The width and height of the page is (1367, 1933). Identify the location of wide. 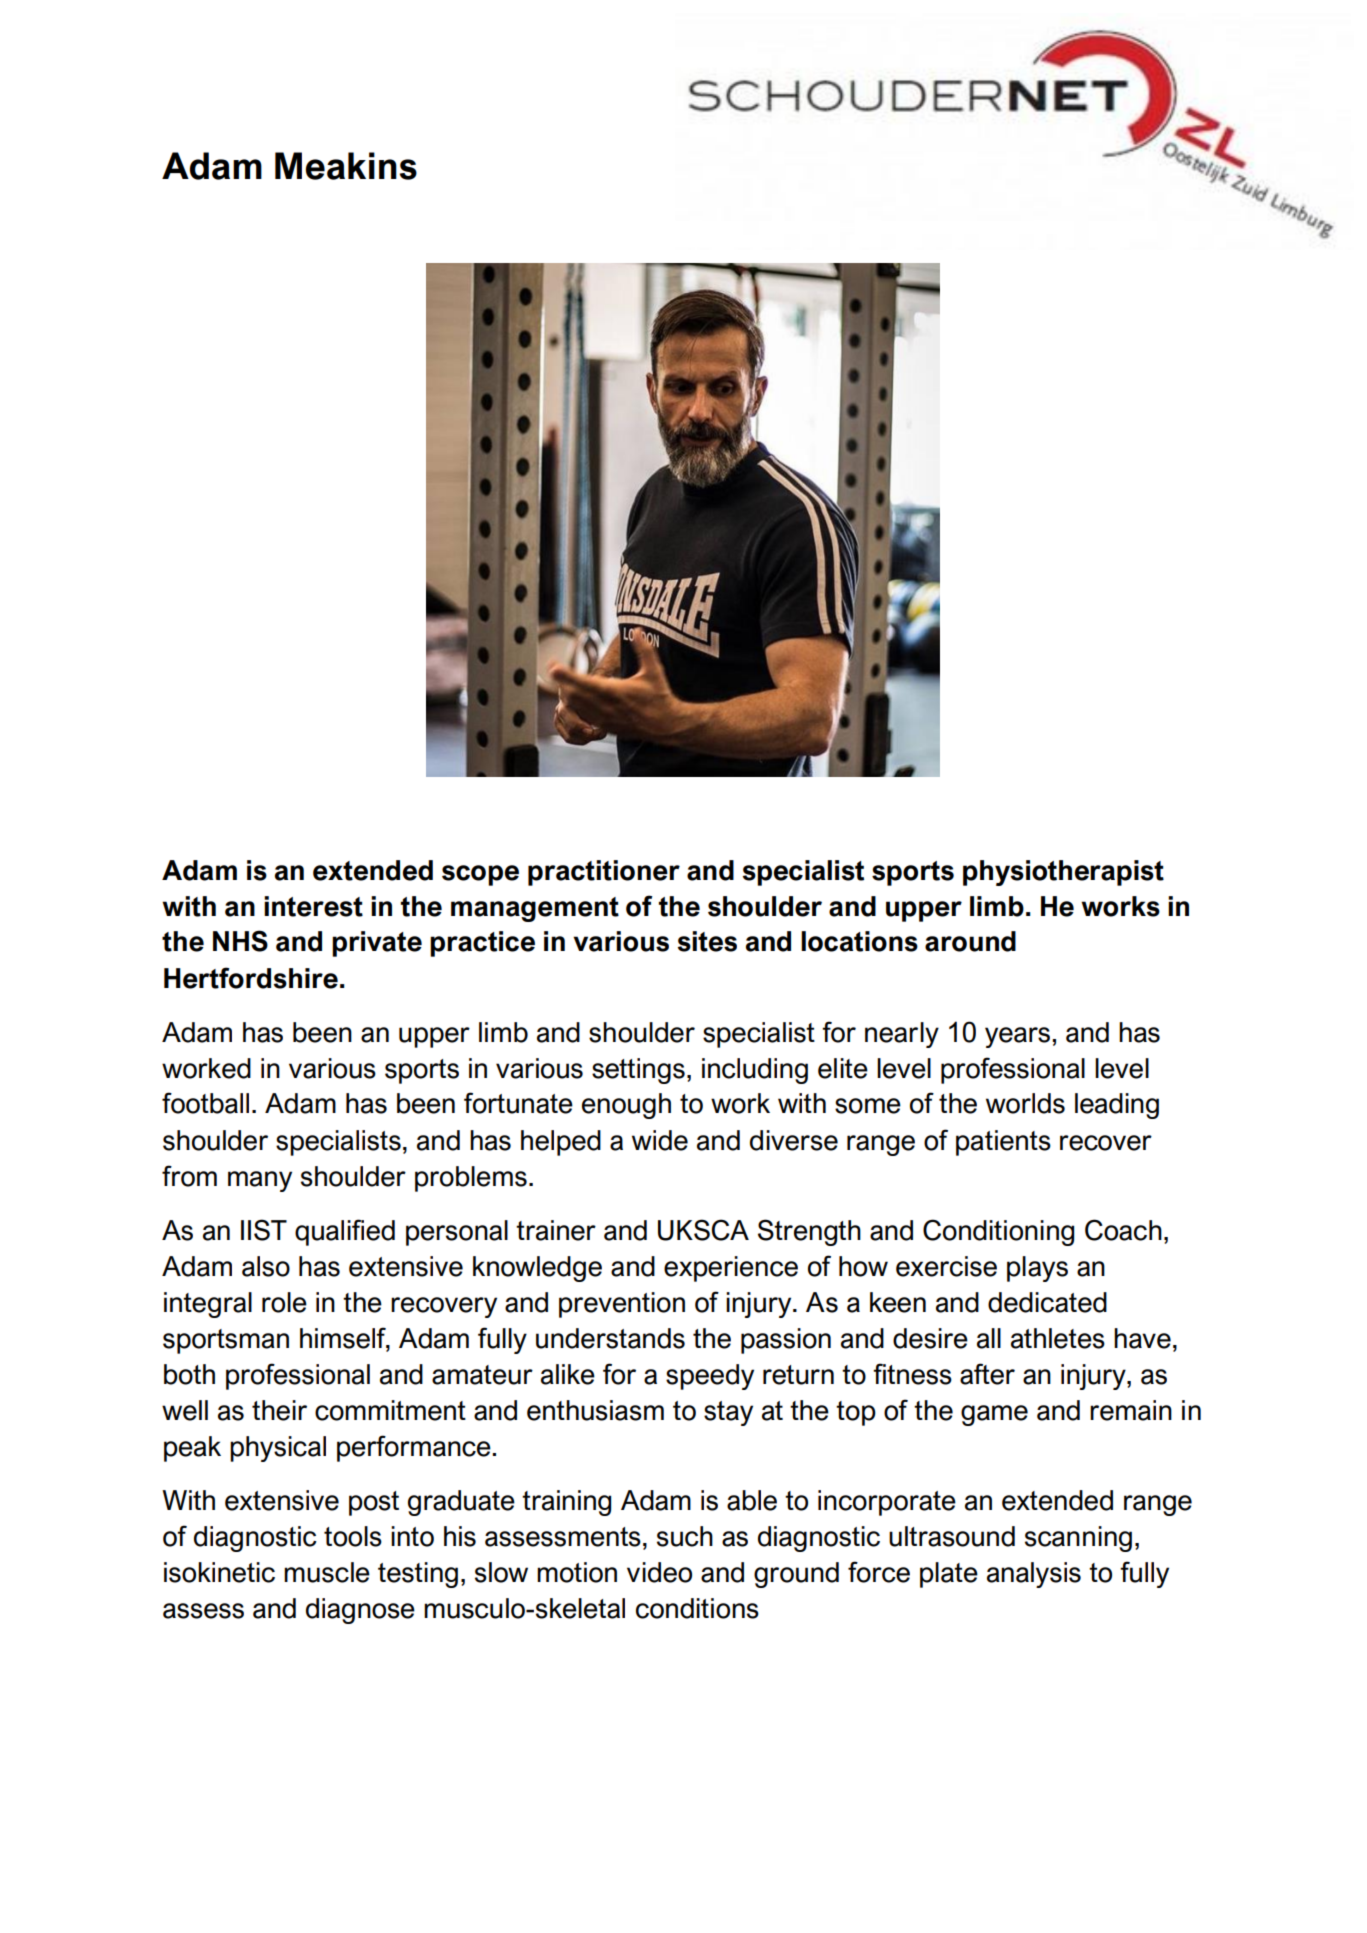
(660, 1140).
